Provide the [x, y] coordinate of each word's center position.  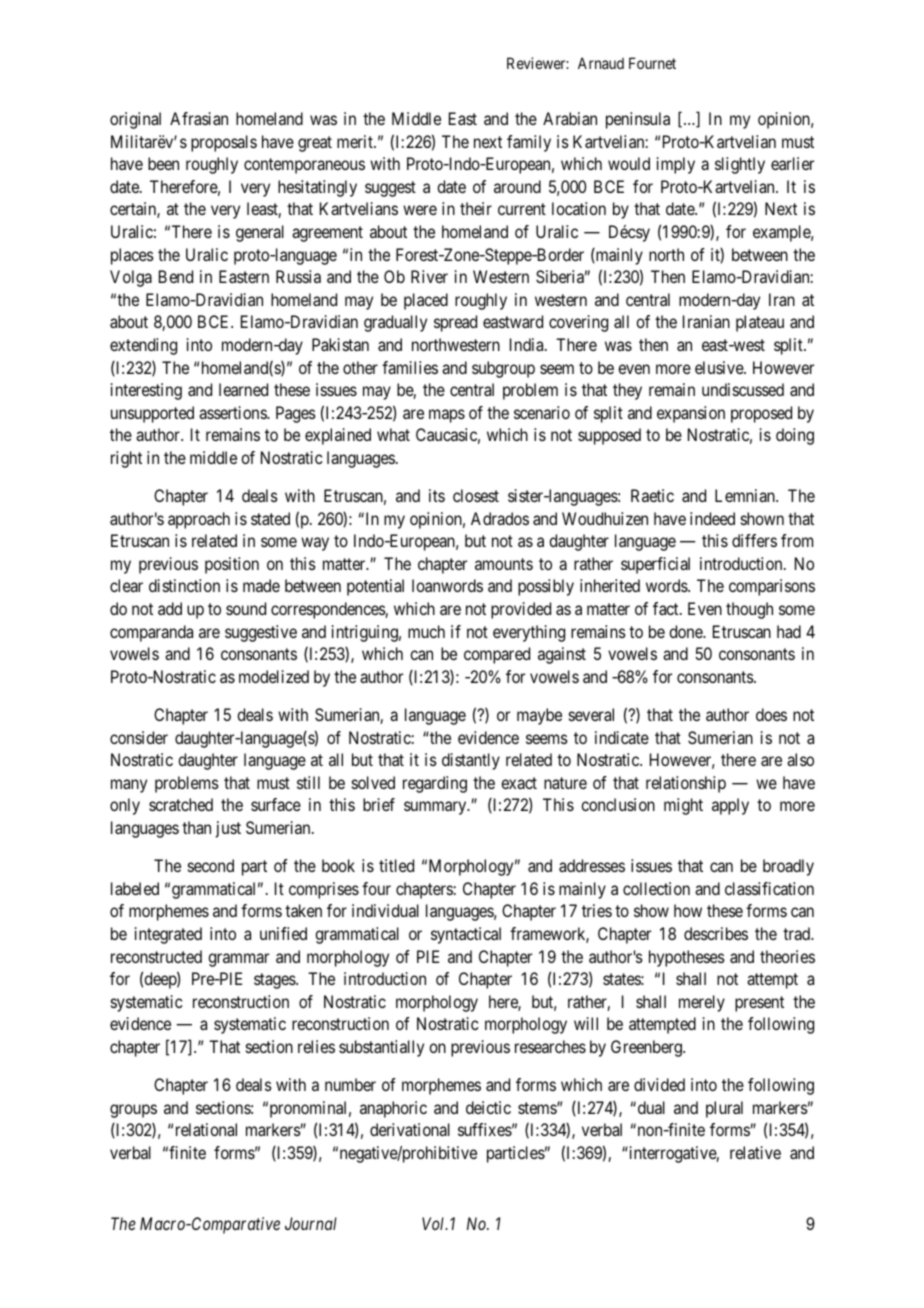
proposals [224, 143]
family [529, 143]
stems [538, 1108]
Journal [311, 1223]
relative [755, 1152]
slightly [740, 165]
